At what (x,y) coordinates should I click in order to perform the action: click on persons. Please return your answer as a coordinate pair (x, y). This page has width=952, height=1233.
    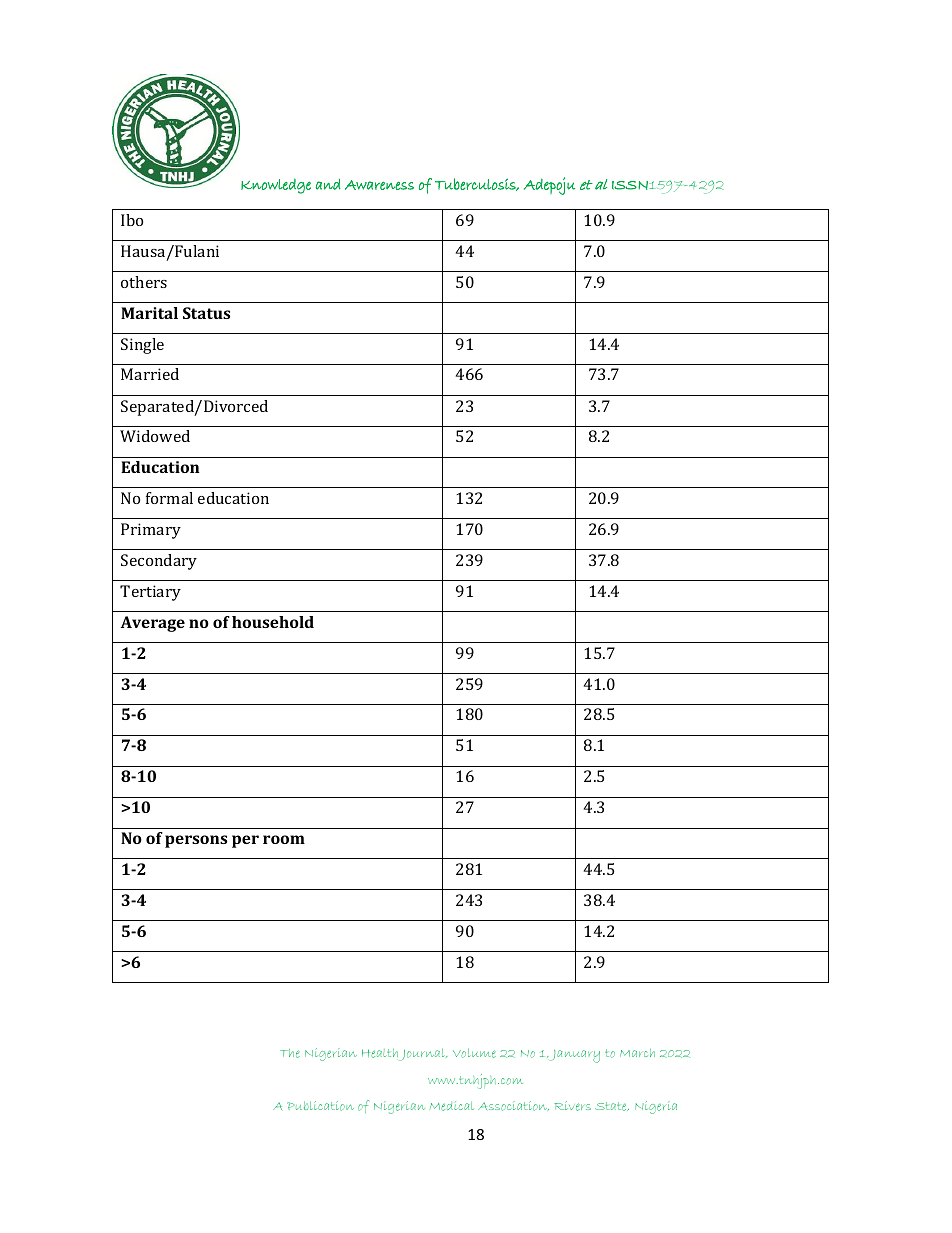
    Looking at the image, I should click on (196, 841).
